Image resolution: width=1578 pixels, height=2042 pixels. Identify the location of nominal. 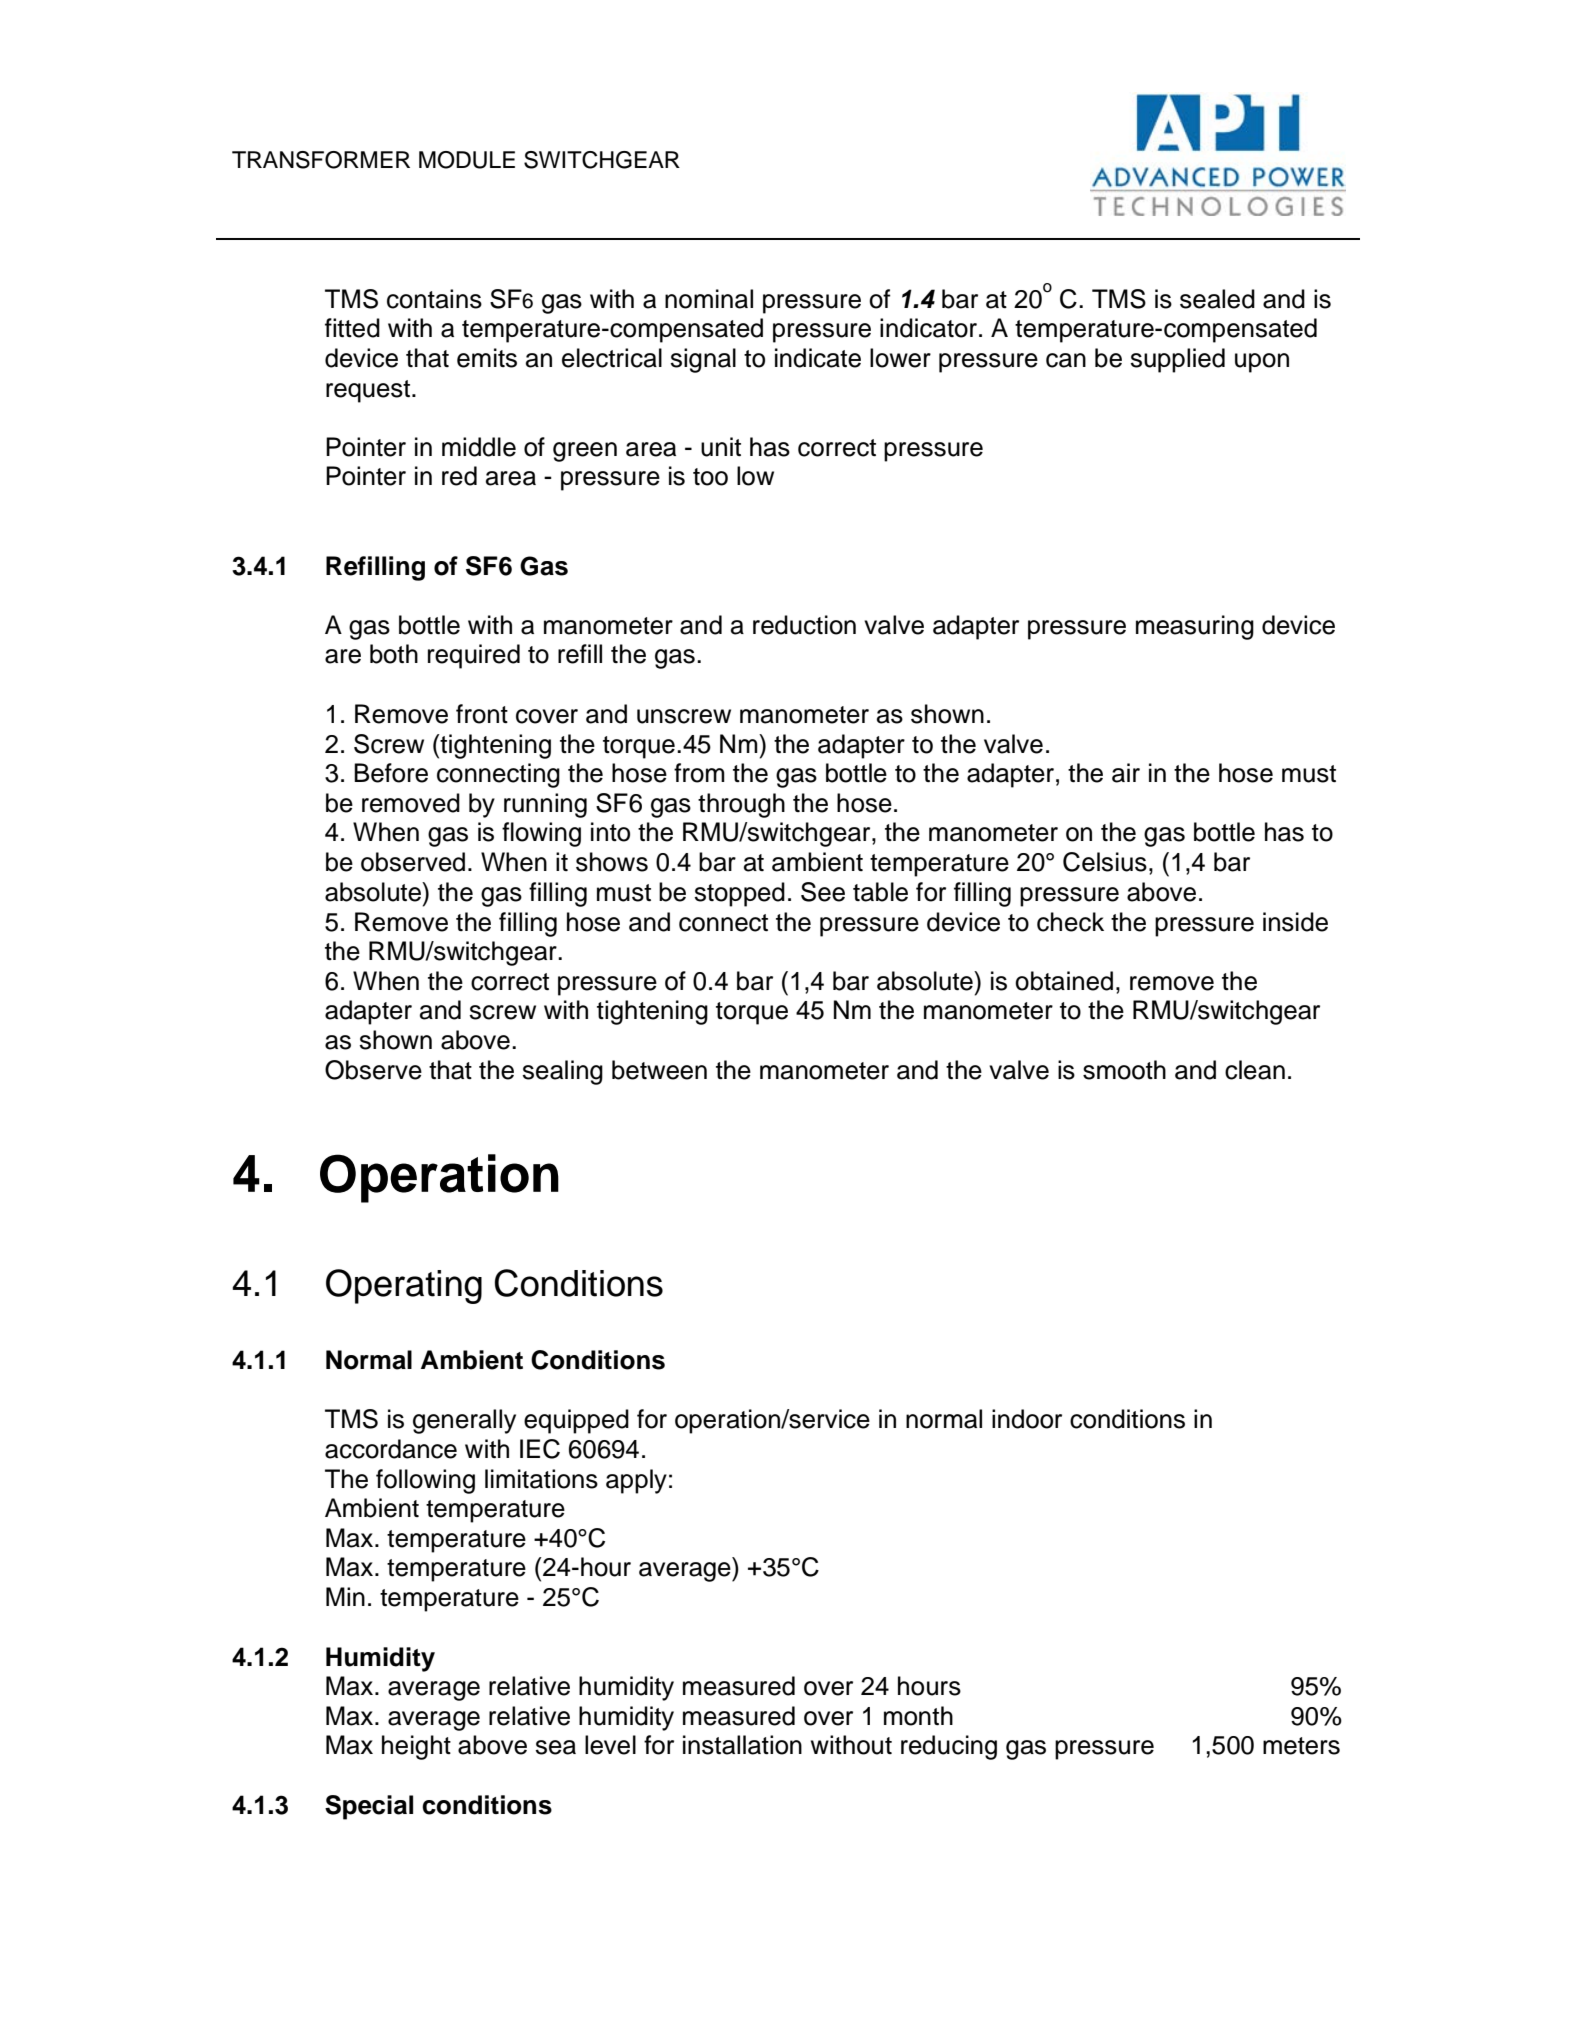
(709, 299).
